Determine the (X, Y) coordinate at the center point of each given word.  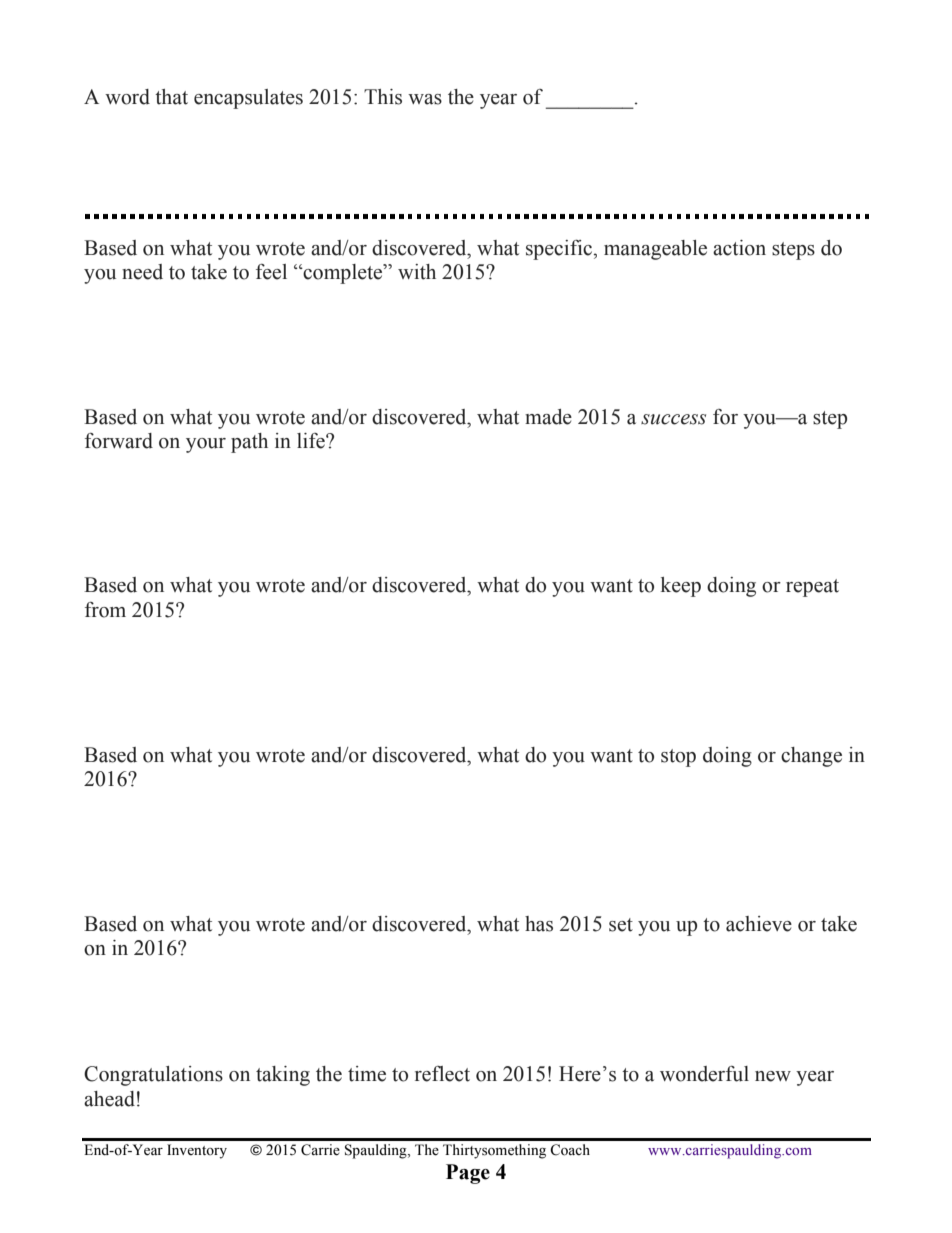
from (105, 610)
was (425, 99)
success (673, 419)
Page (468, 1174)
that (171, 97)
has (539, 924)
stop (678, 758)
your (206, 445)
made (548, 417)
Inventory (197, 1151)
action (739, 248)
